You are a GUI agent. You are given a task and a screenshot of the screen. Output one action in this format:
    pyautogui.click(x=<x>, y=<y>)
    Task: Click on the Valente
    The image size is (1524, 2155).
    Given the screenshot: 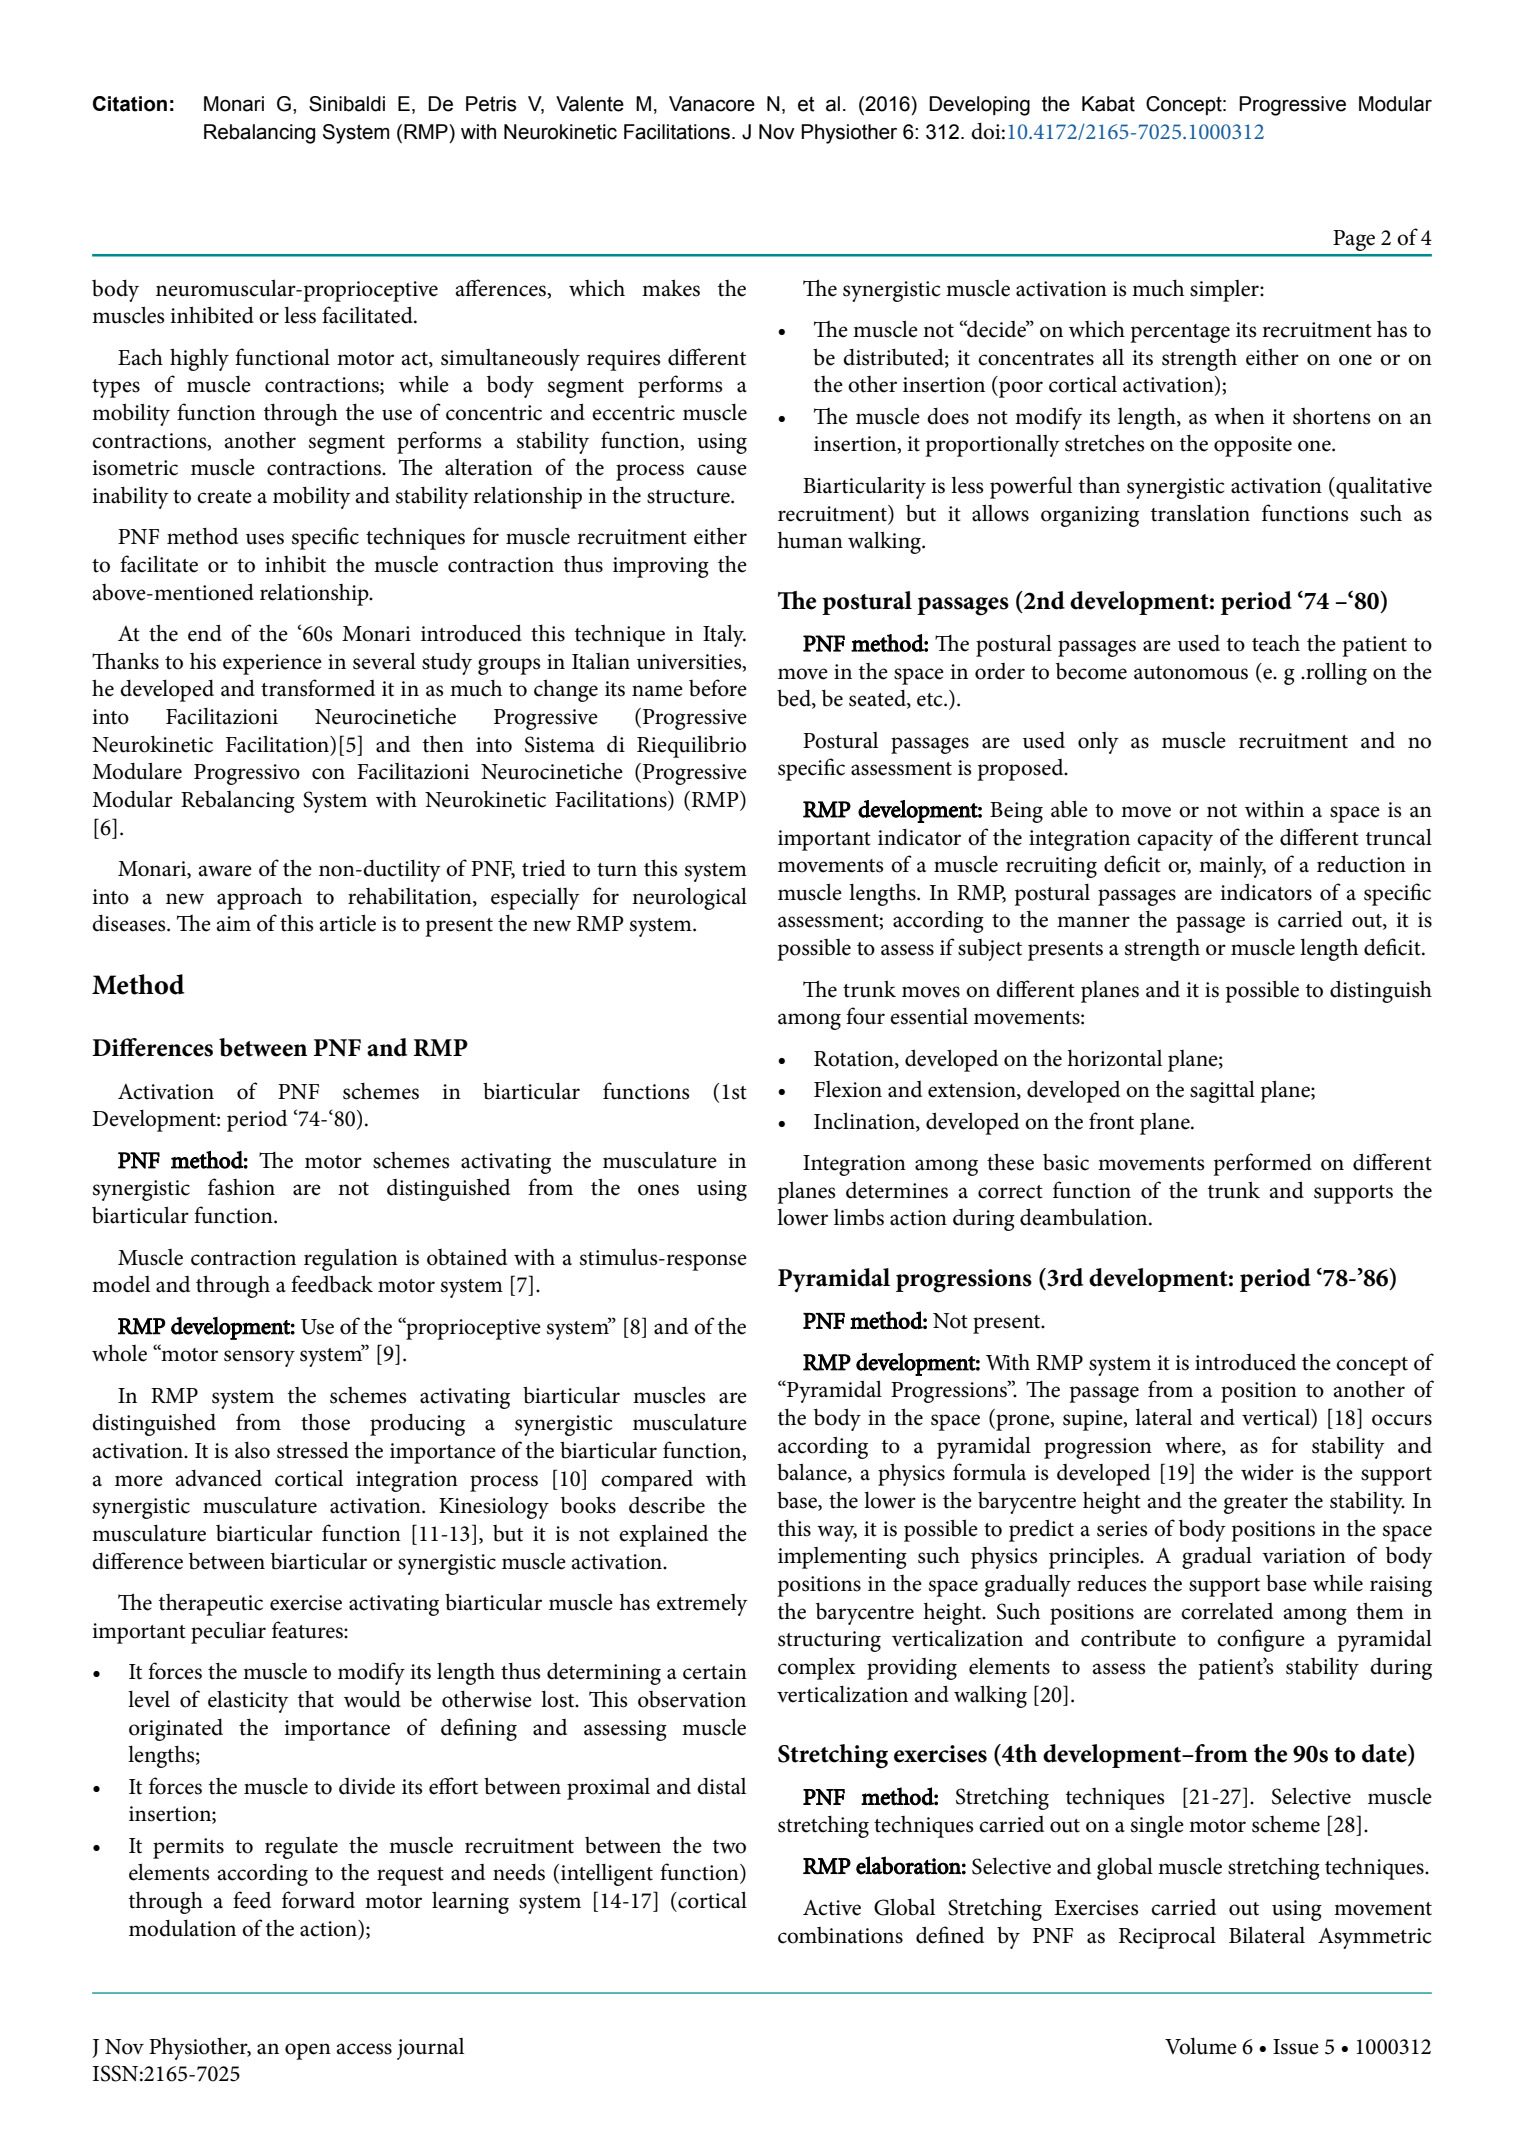 What is the action you would take?
    pyautogui.click(x=590, y=104)
